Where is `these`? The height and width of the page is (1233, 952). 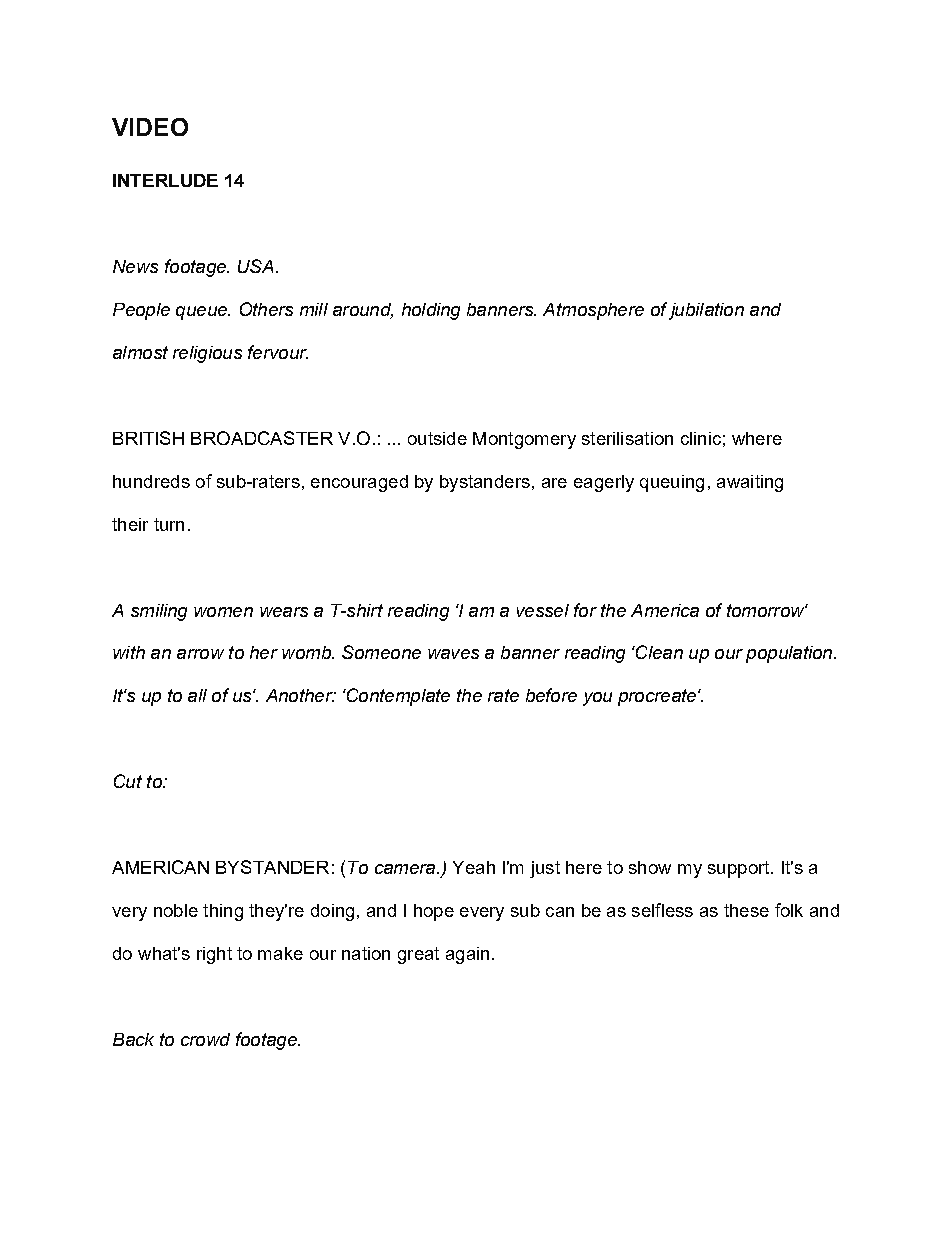 these is located at coordinates (746, 910).
